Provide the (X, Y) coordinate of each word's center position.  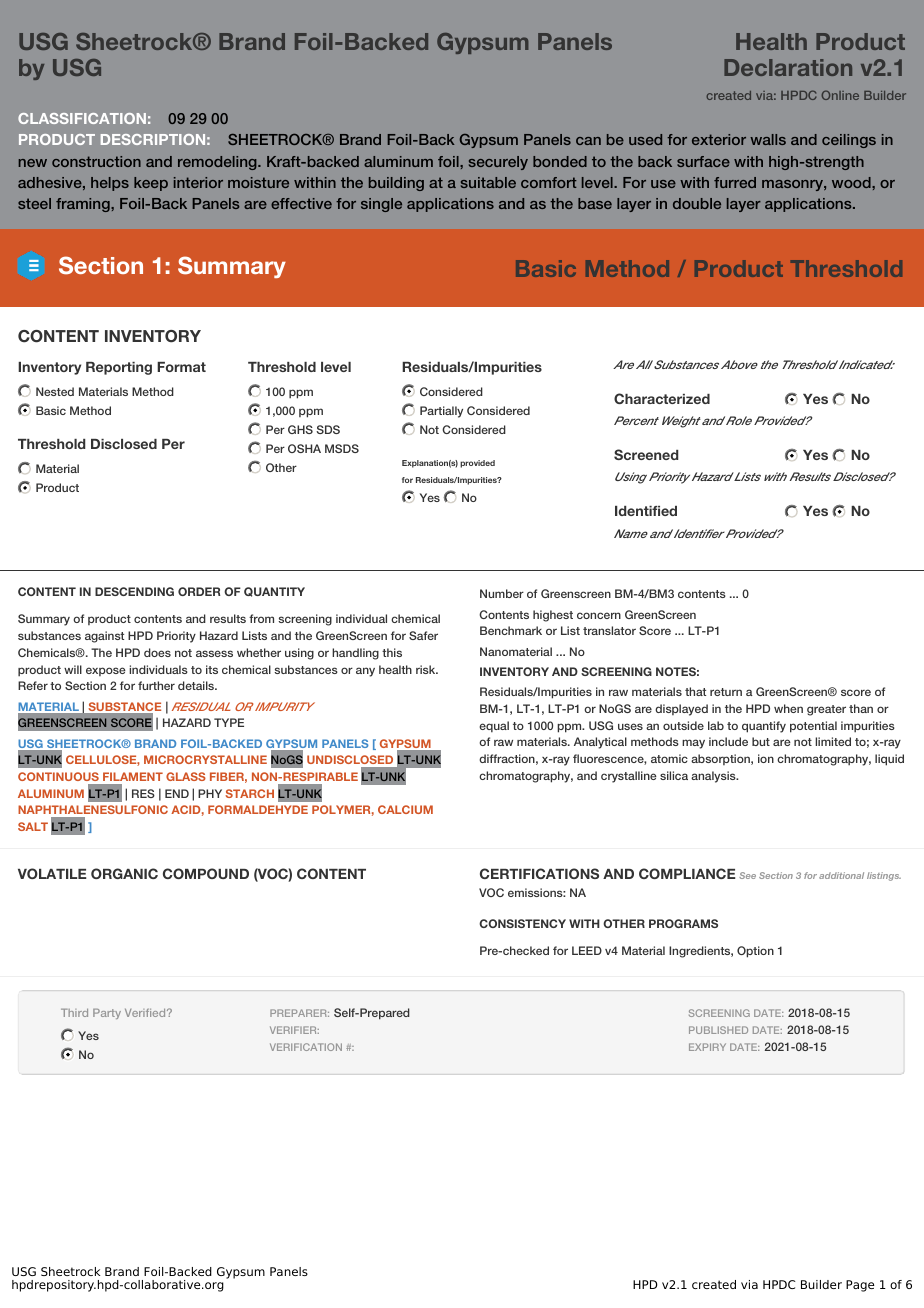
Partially (441, 412)
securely (498, 163)
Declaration (788, 67)
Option (755, 952)
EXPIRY (707, 1047)
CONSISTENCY (522, 923)
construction (96, 161)
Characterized (662, 398)
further (156, 685)
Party (107, 1014)
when (788, 708)
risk (427, 669)
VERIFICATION (306, 1047)
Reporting (119, 368)
